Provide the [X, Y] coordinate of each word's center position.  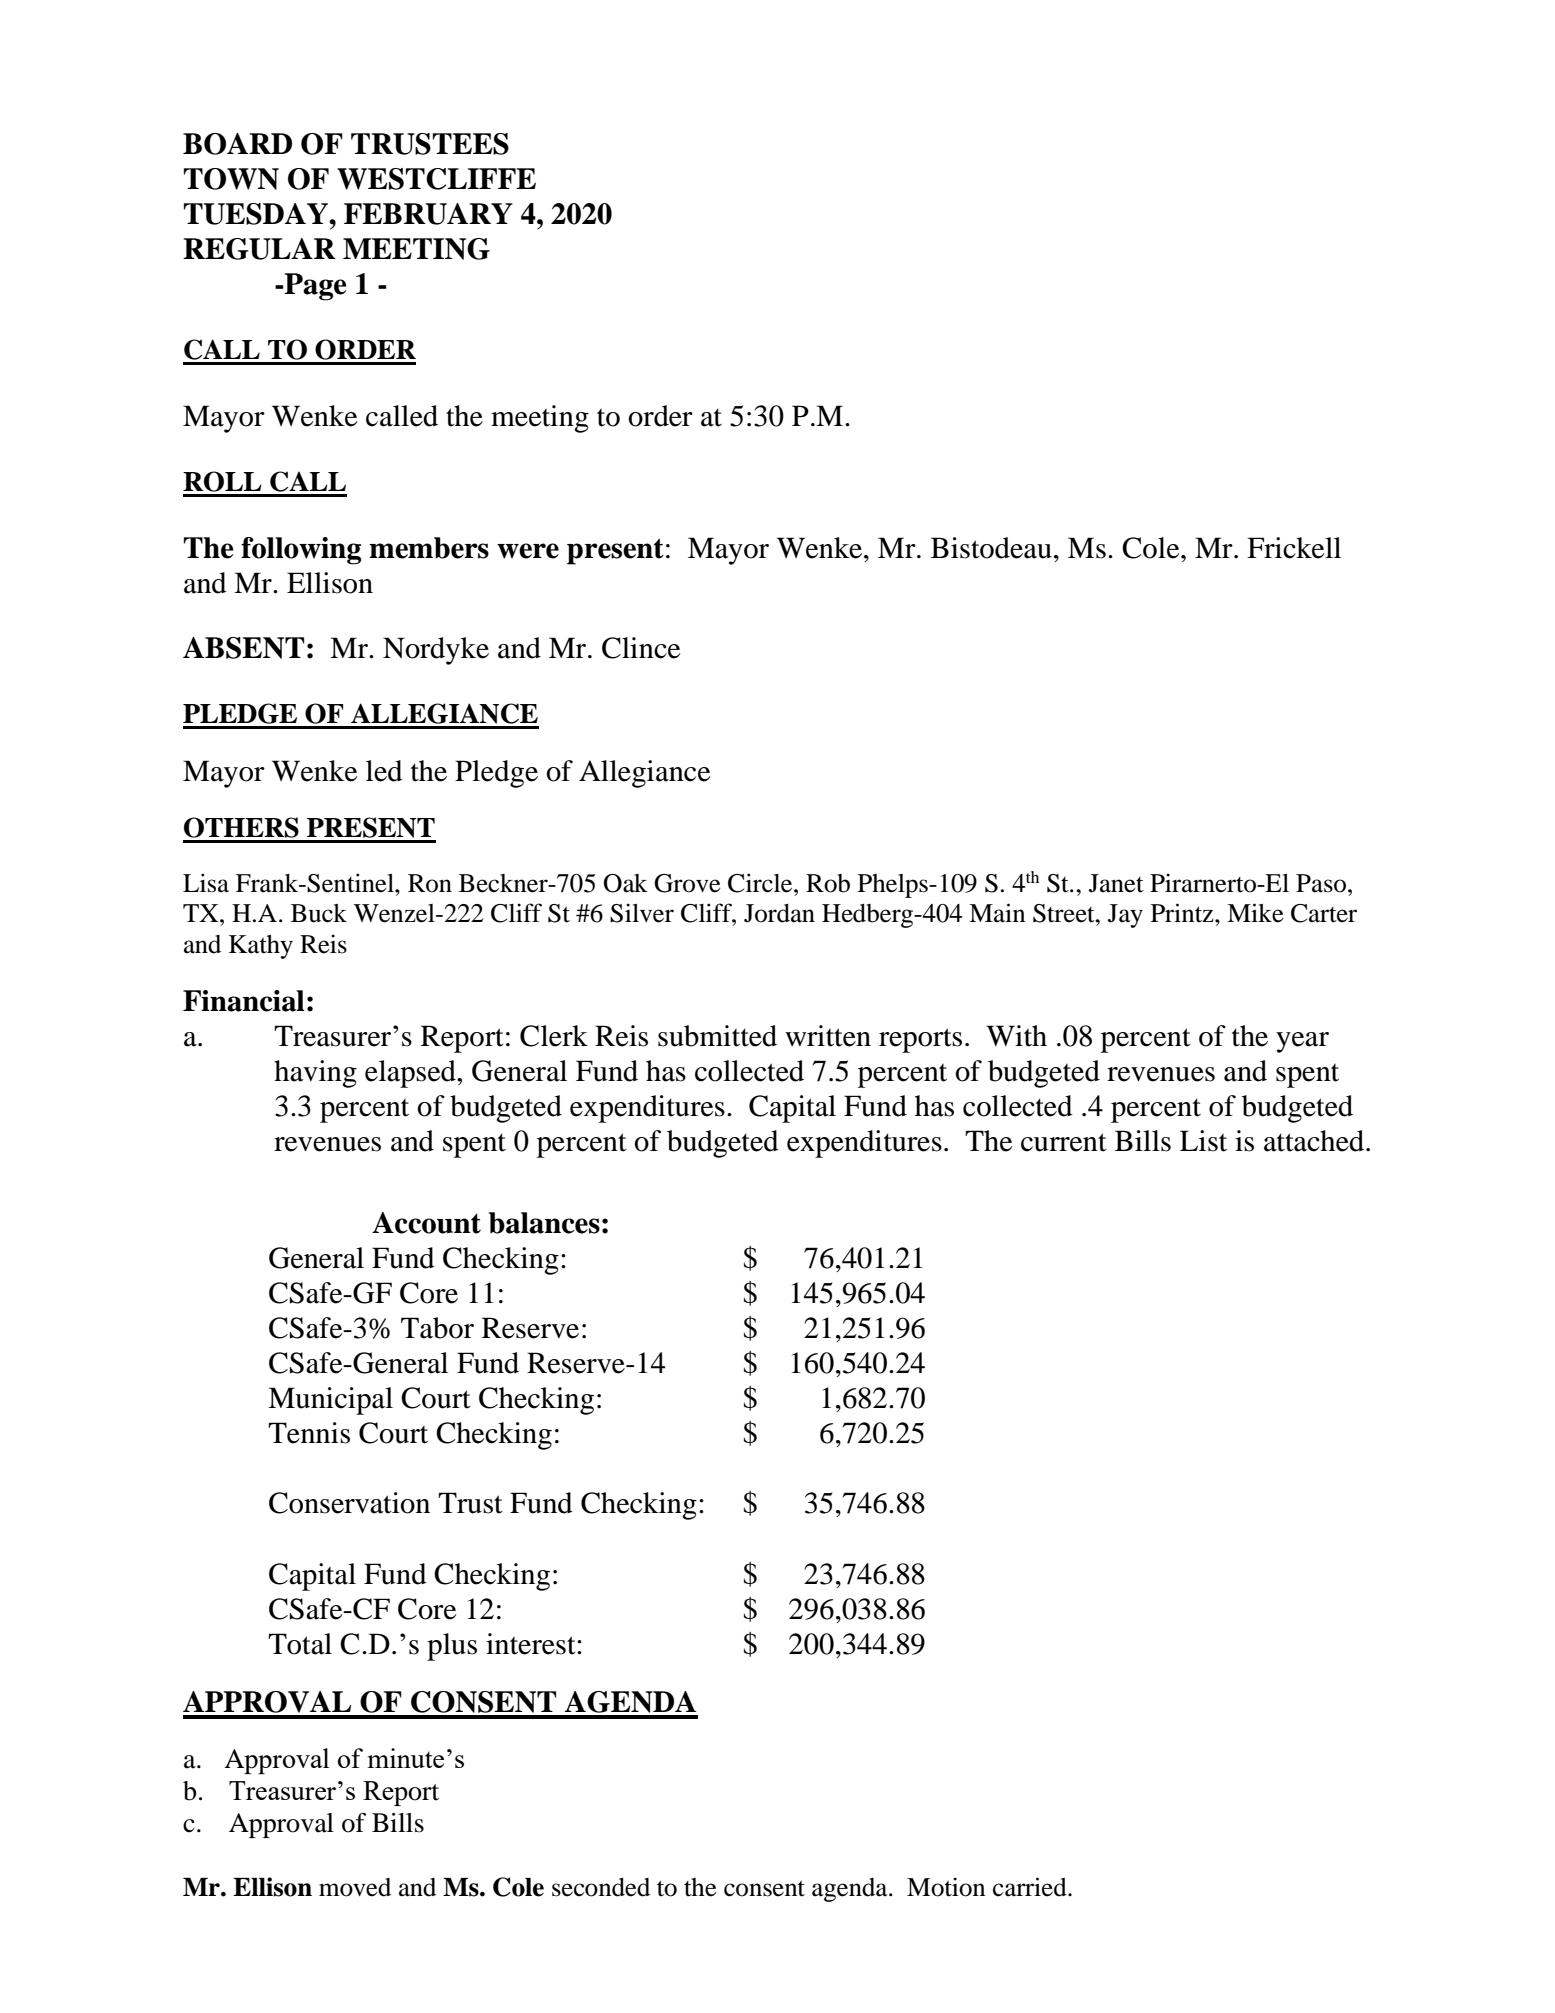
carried [1031, 1887]
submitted [717, 1036]
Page [315, 287]
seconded [601, 1887]
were [528, 551]
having [315, 1074]
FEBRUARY [428, 214]
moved [355, 1887]
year [1302, 1042]
